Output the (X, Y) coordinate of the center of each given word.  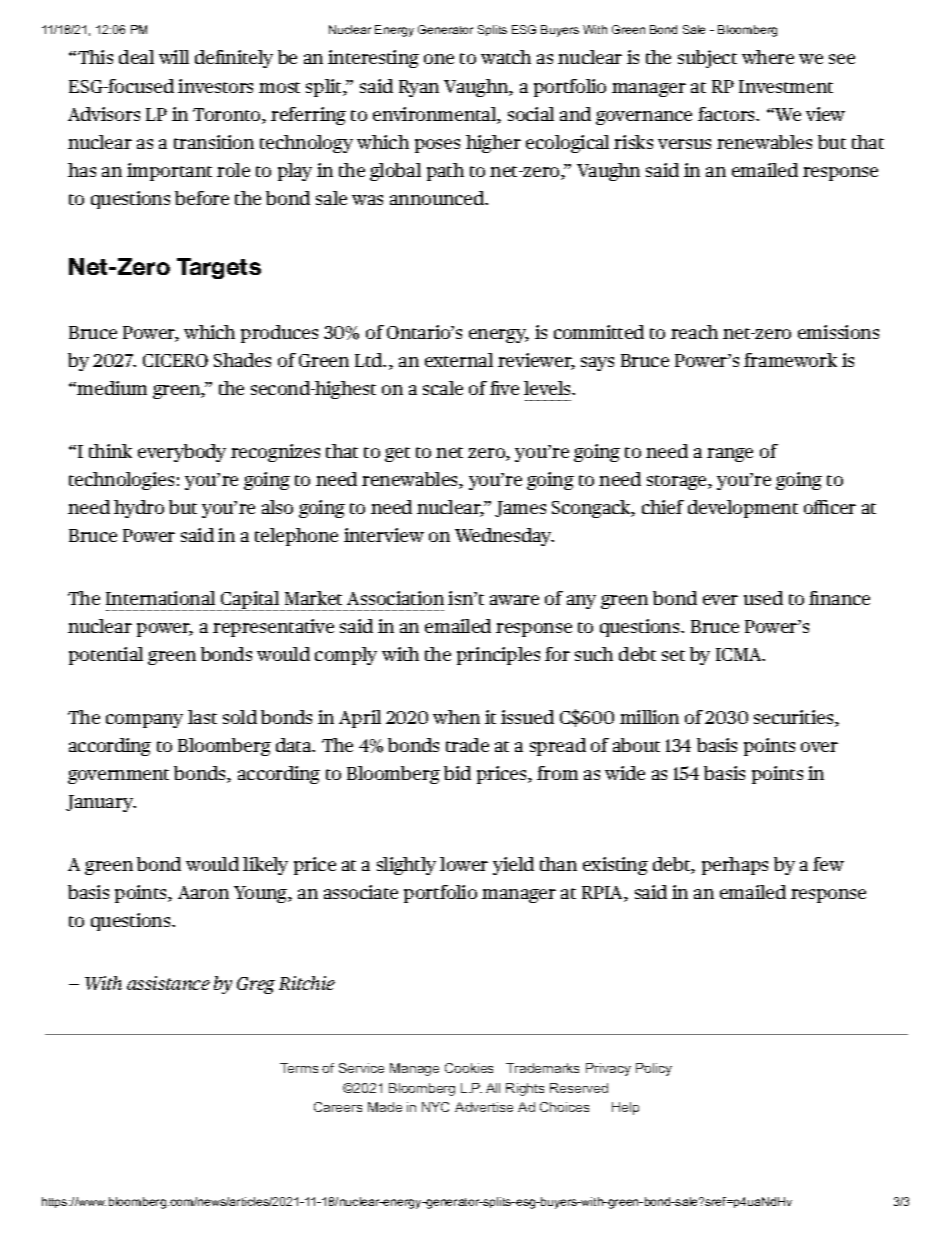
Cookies (469, 1068)
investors (215, 86)
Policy (654, 1069)
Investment (786, 86)
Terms (299, 1068)
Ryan (419, 88)
